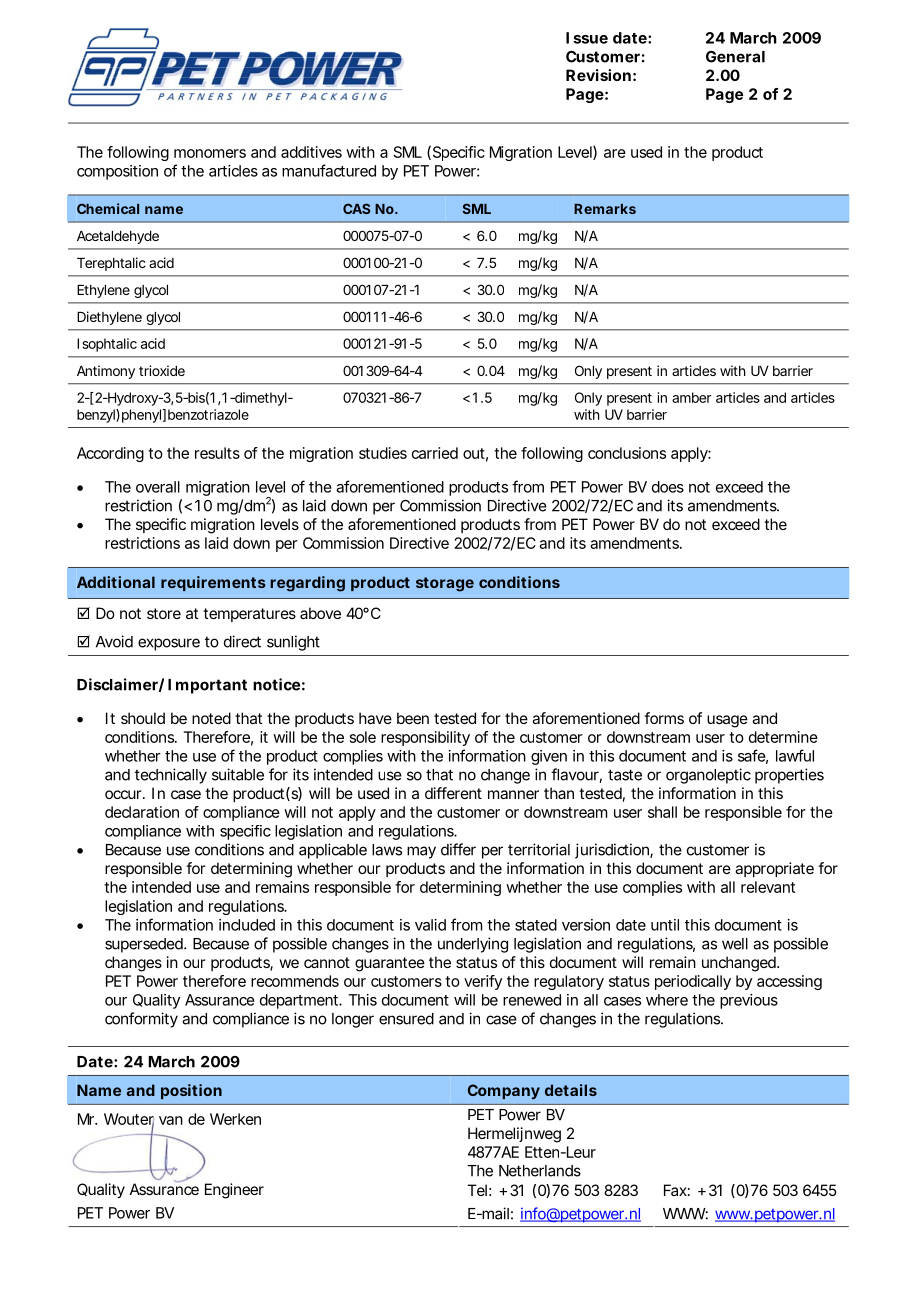 Image resolution: width=924 pixels, height=1308 pixels. Describe the element at coordinates (571, 1090) in the screenshot. I see `details` at that location.
